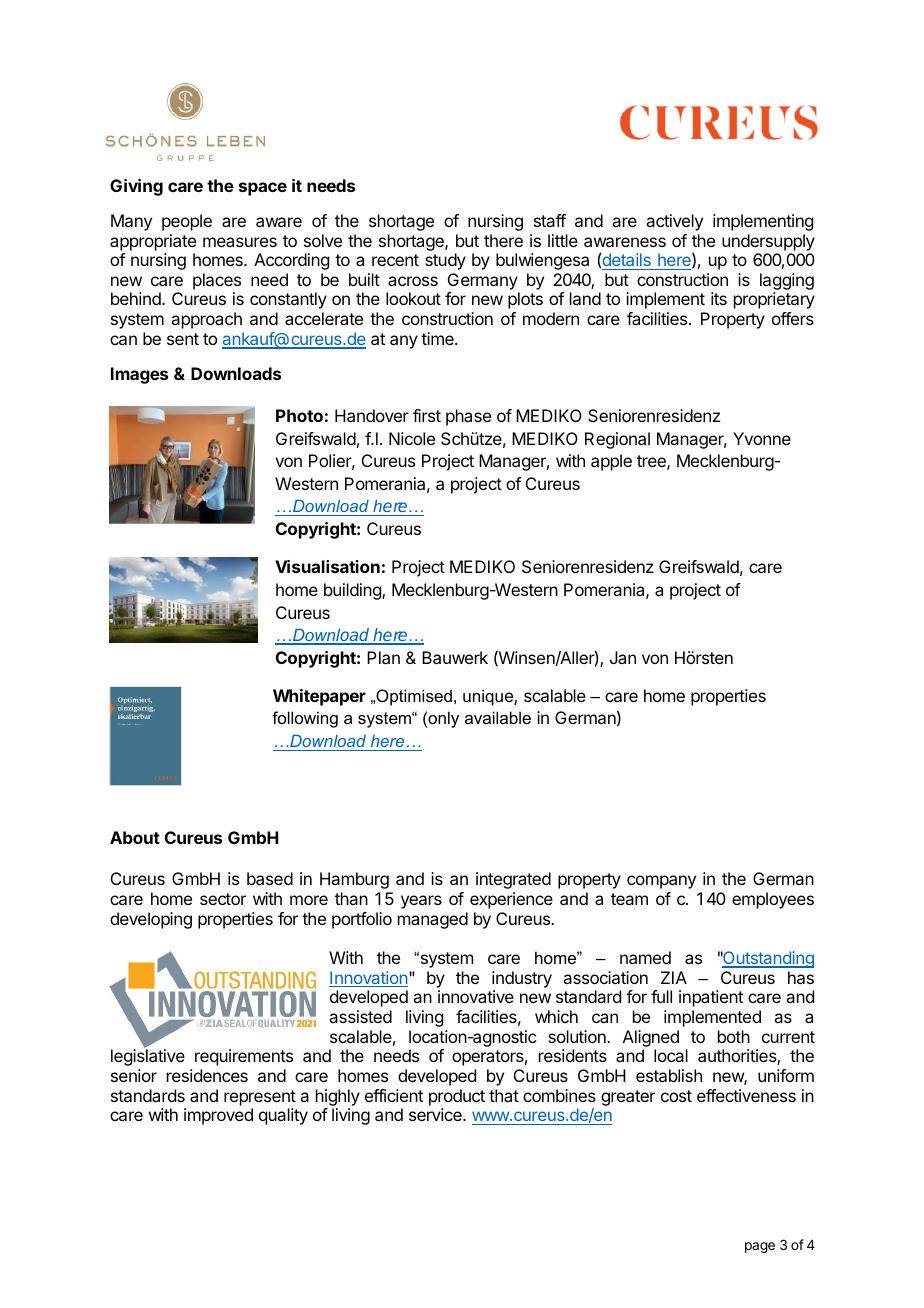 The width and height of the image is (924, 1308). Describe the element at coordinates (218, 1116) in the image. I see `improved` at that location.
